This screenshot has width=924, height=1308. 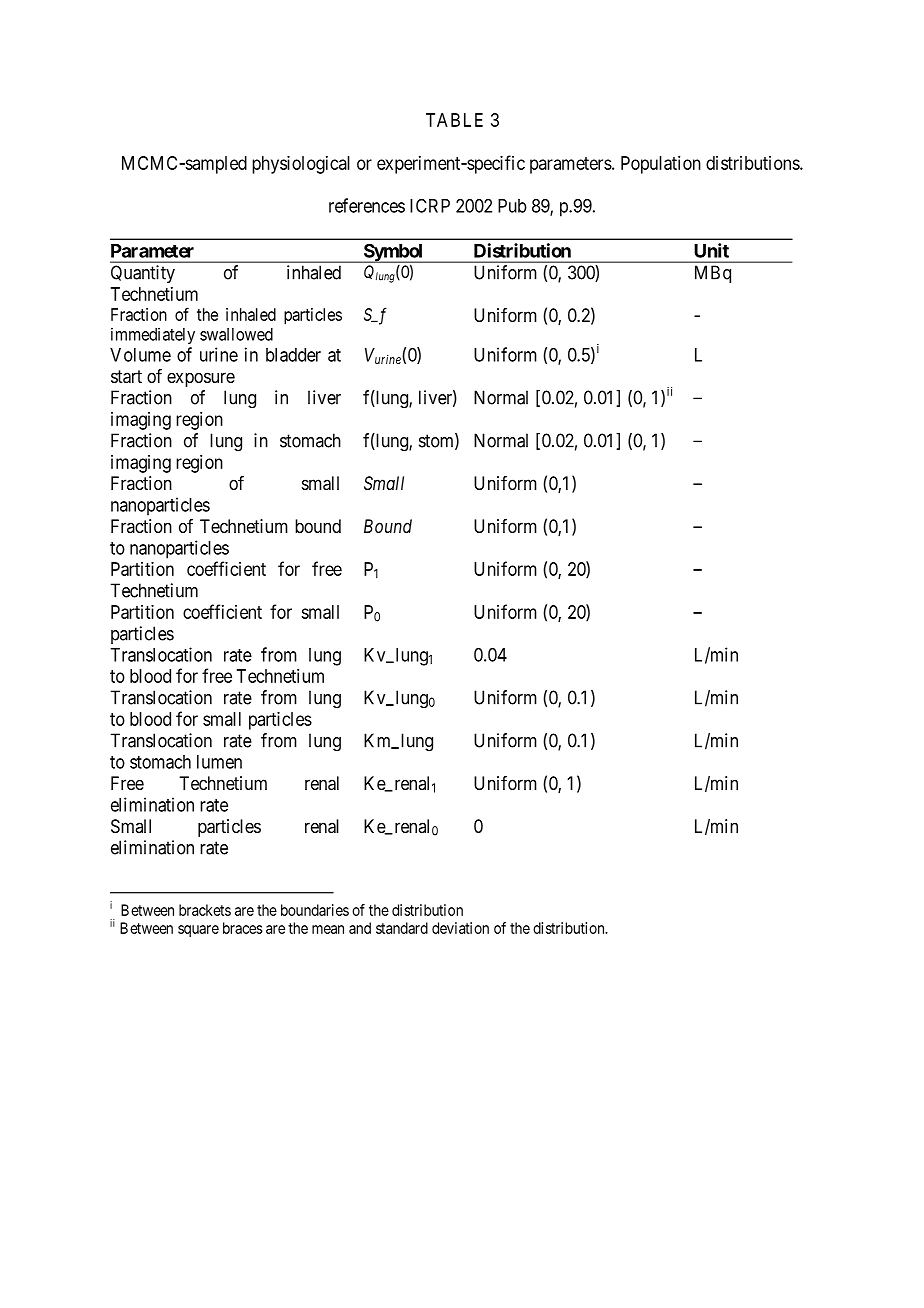 I want to click on TABLE, so click(x=454, y=120).
